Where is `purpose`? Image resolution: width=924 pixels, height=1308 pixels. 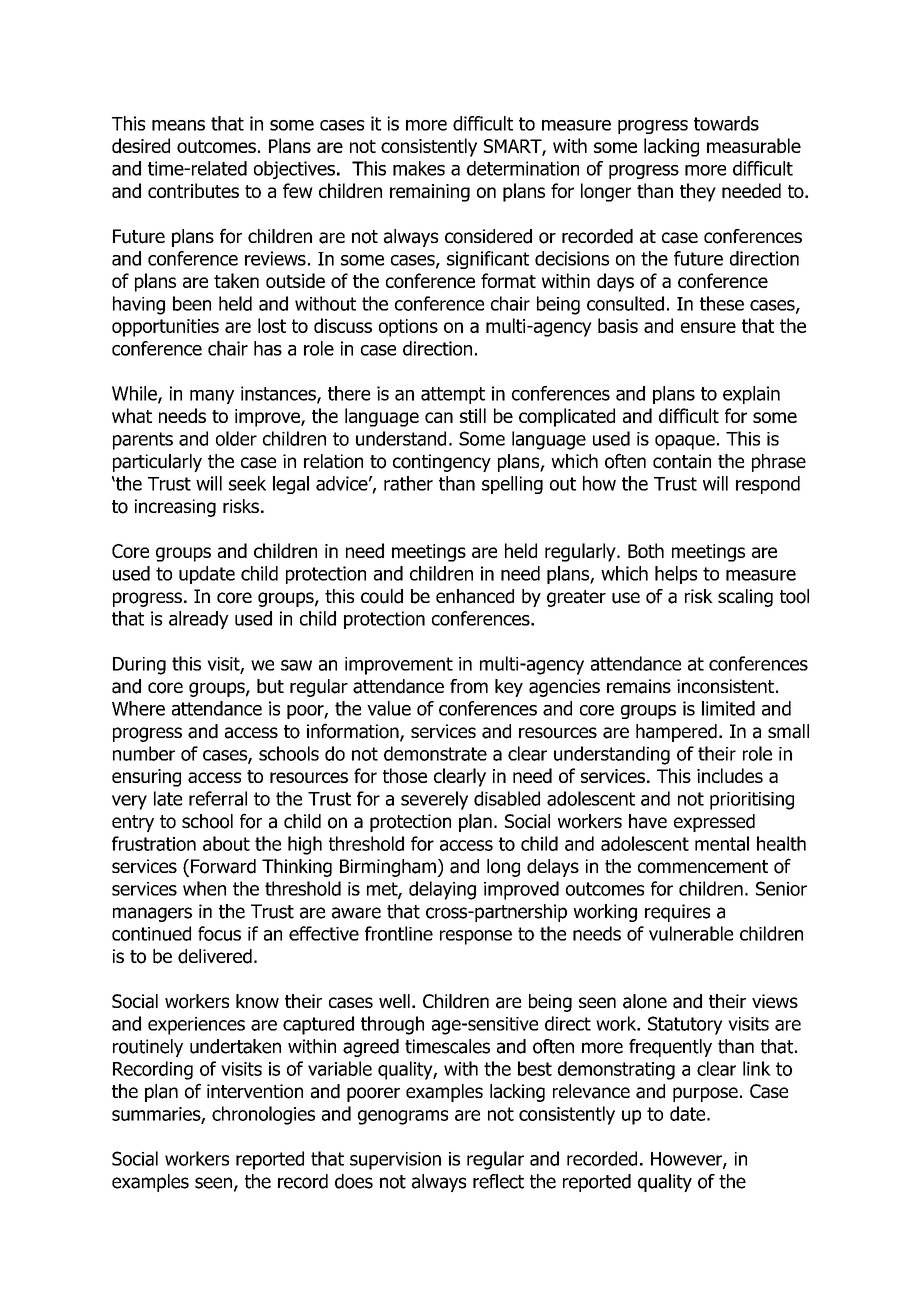
purpose is located at coordinates (705, 1094).
